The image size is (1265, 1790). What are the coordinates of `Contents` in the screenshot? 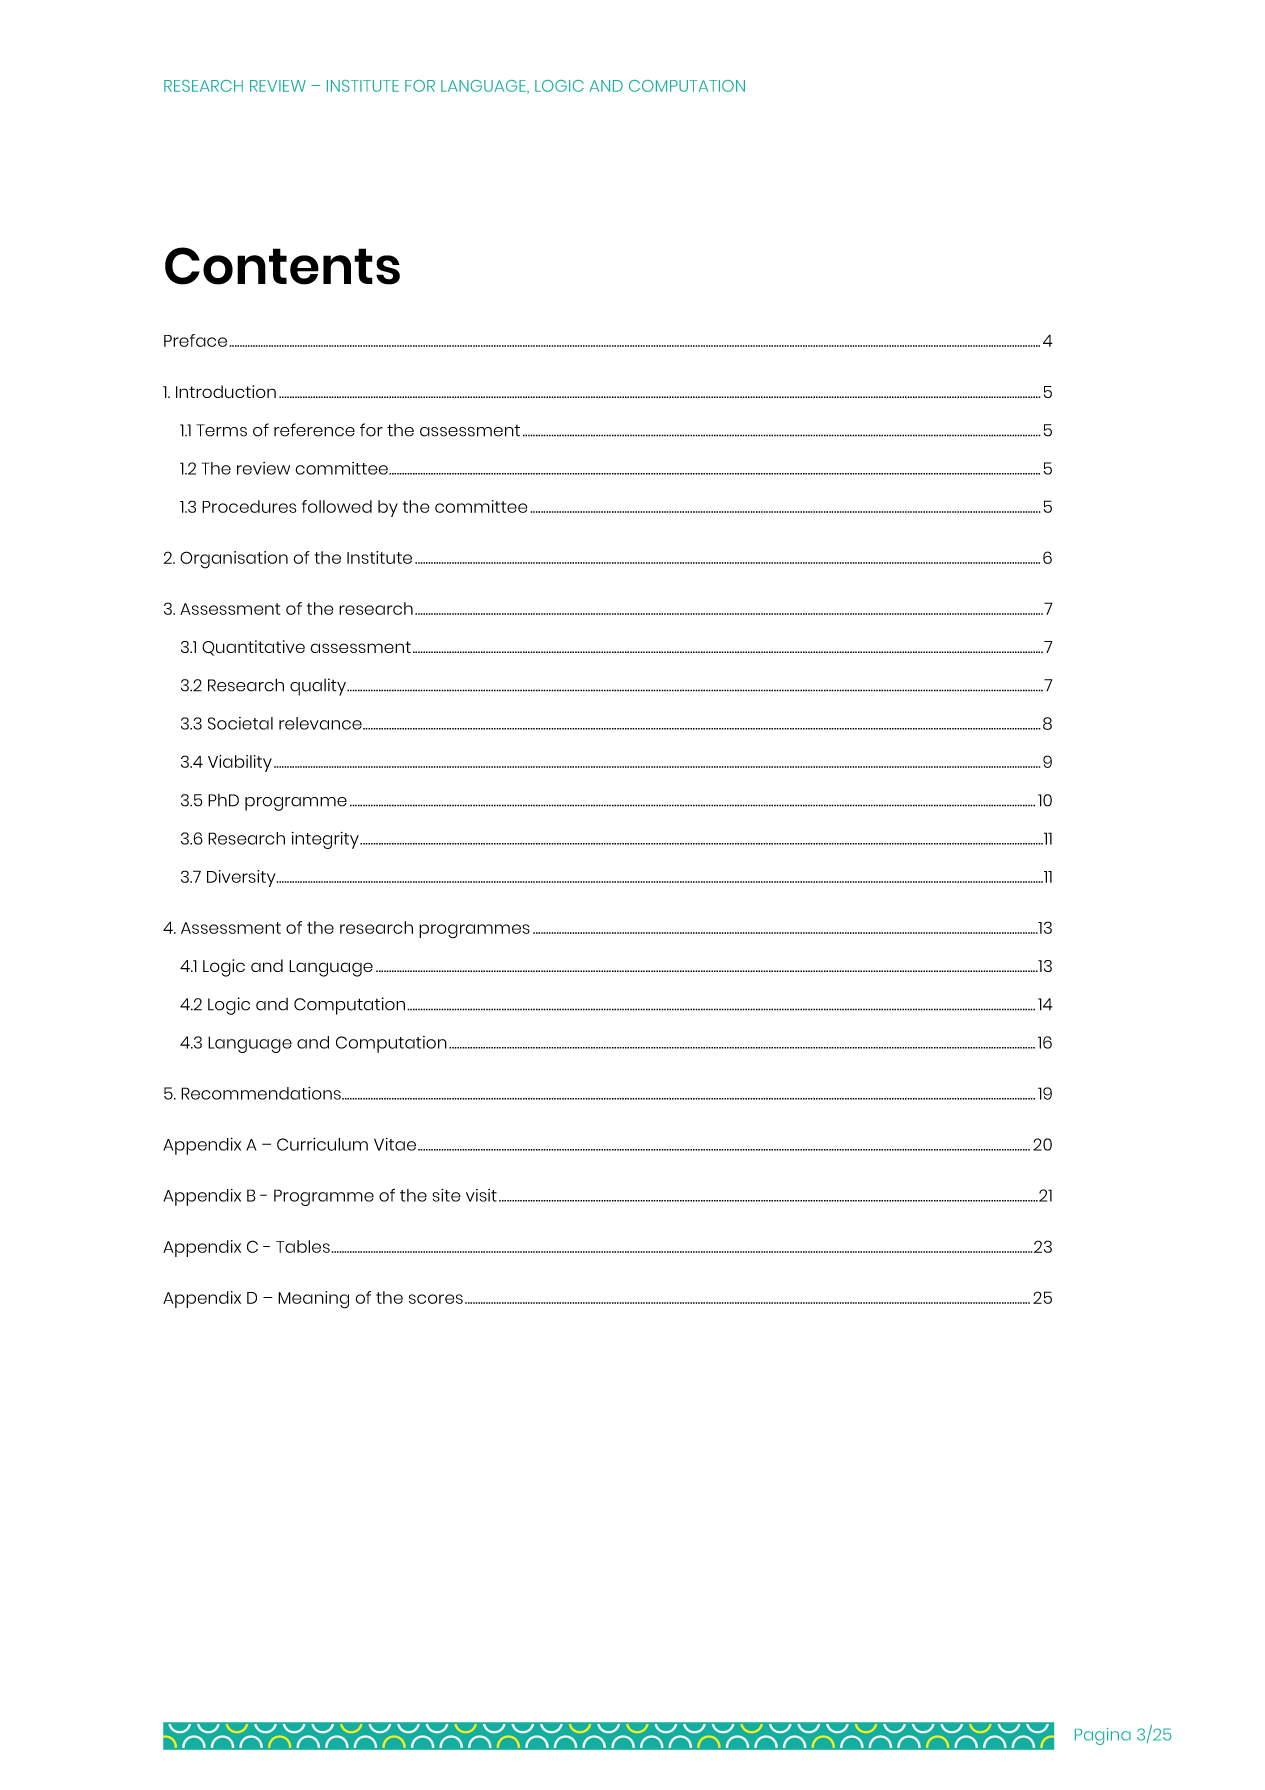 It's located at (282, 266).
